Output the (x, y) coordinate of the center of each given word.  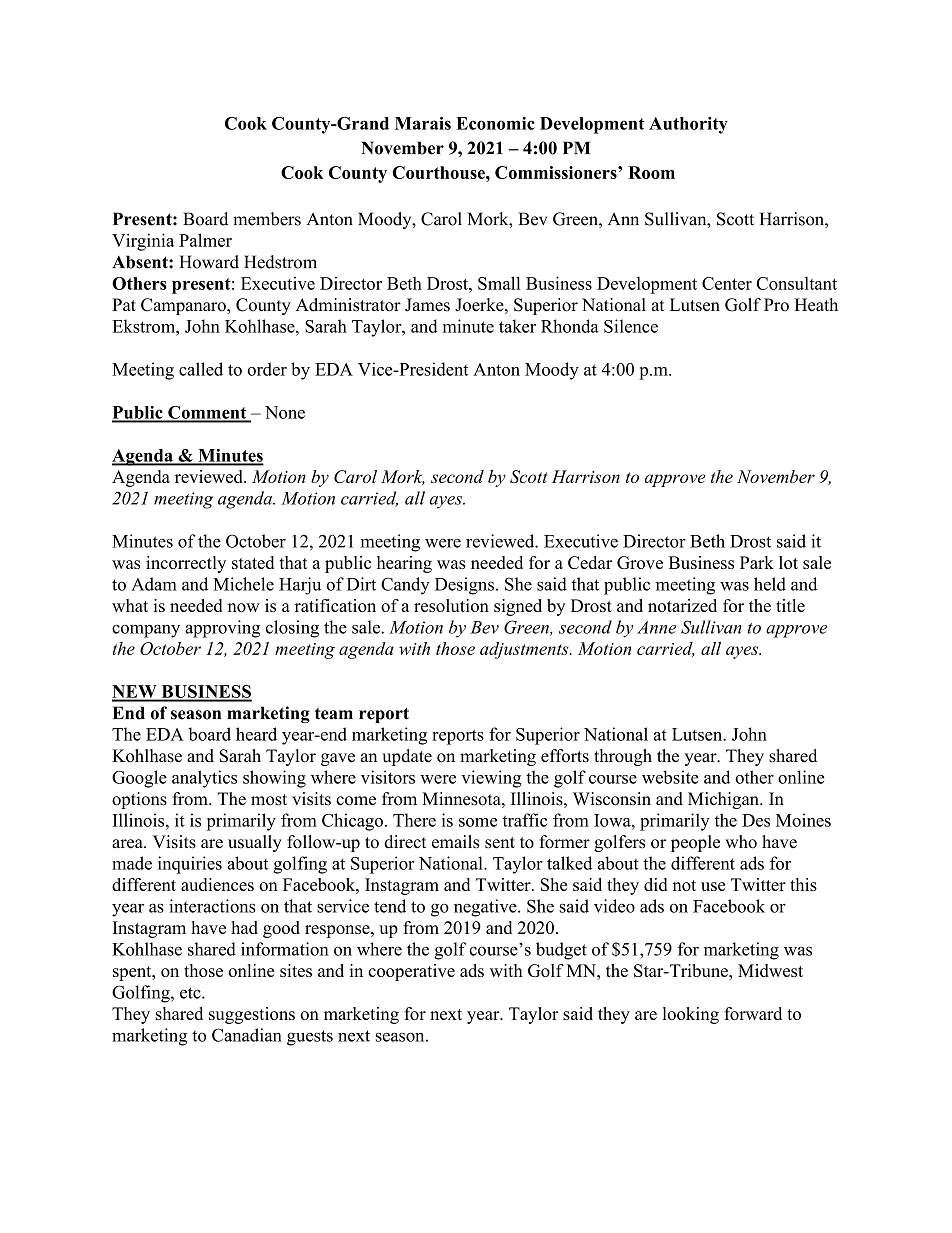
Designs (464, 586)
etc (191, 993)
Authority (688, 125)
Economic (495, 123)
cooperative (411, 972)
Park (757, 562)
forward (753, 1013)
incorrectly (186, 564)
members (267, 219)
